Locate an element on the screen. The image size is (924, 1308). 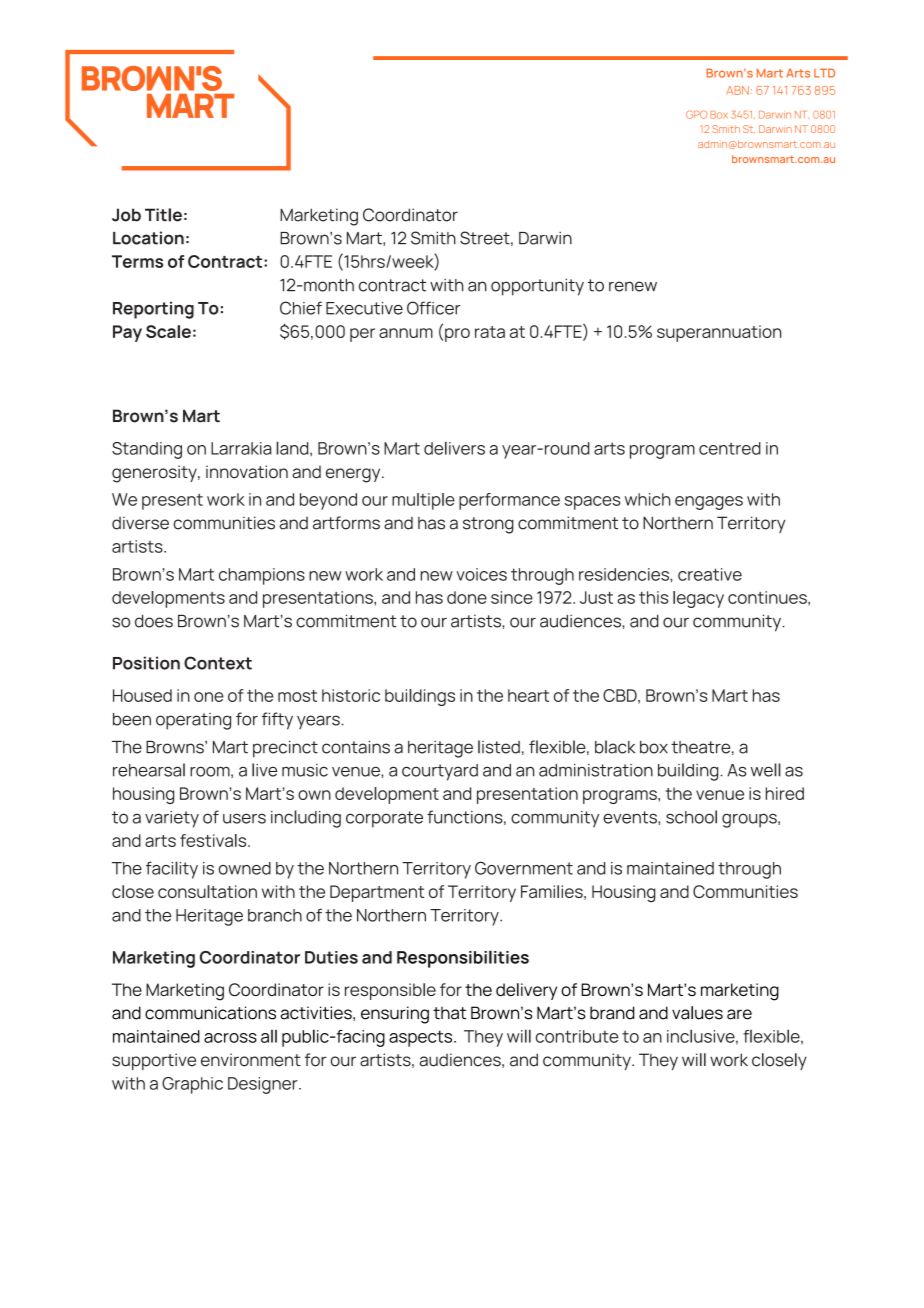
ABN is located at coordinates (737, 90).
